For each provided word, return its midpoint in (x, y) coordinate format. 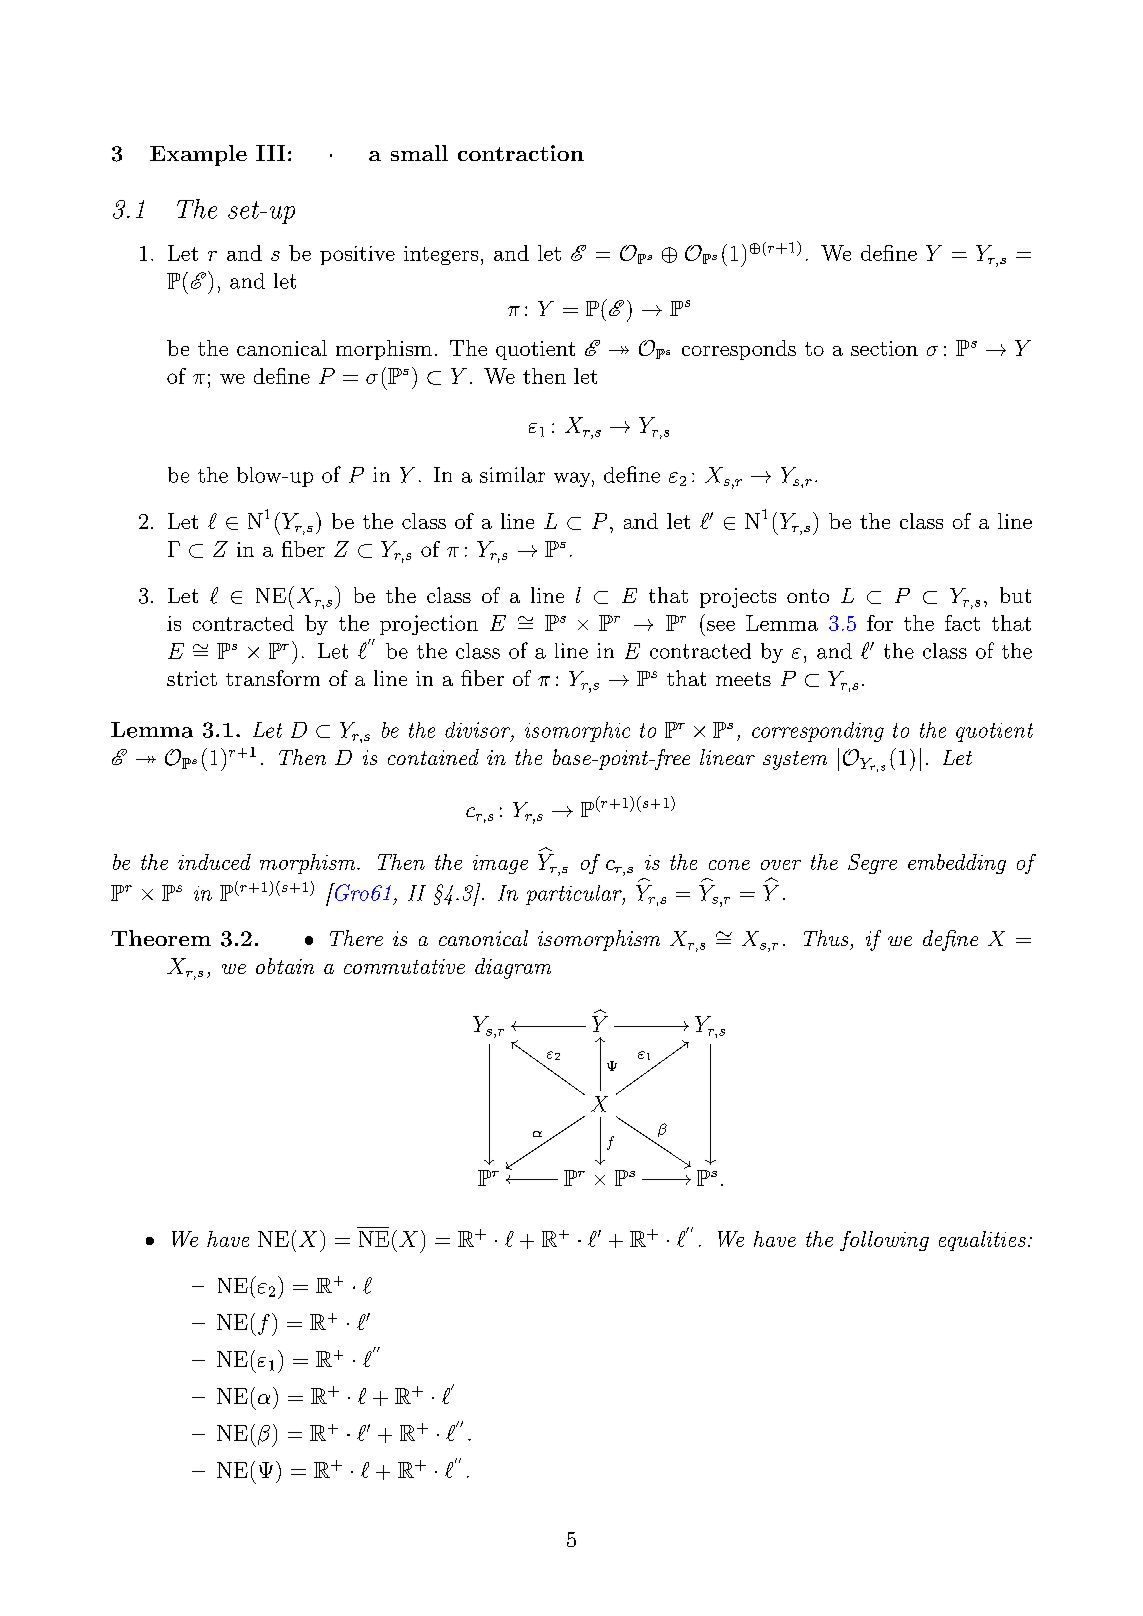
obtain (285, 966)
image (500, 864)
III (270, 153)
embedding (957, 864)
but (1015, 595)
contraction (521, 153)
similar (512, 475)
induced (214, 862)
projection (429, 625)
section (884, 348)
